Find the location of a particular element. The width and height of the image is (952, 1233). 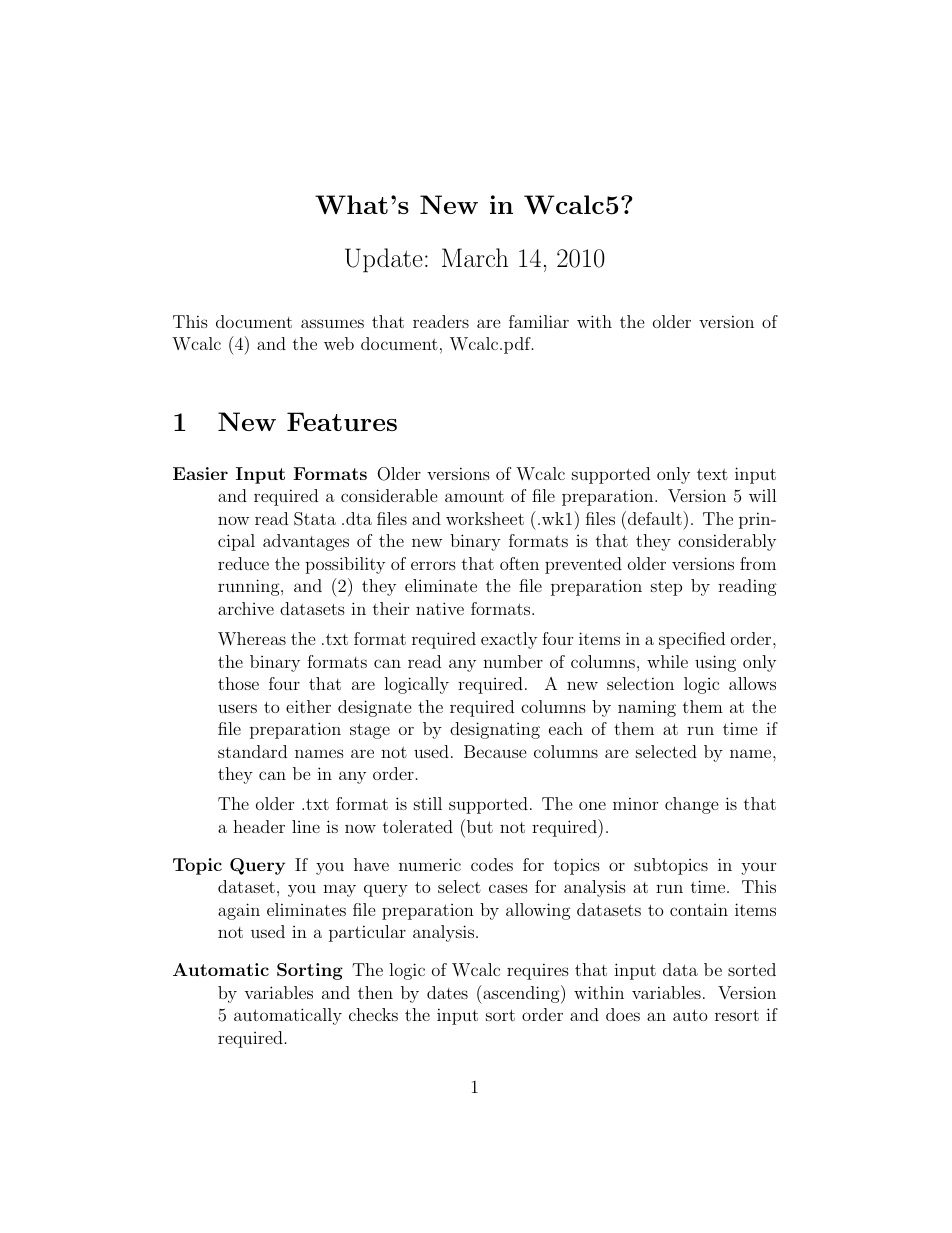

amount is located at coordinates (474, 496).
